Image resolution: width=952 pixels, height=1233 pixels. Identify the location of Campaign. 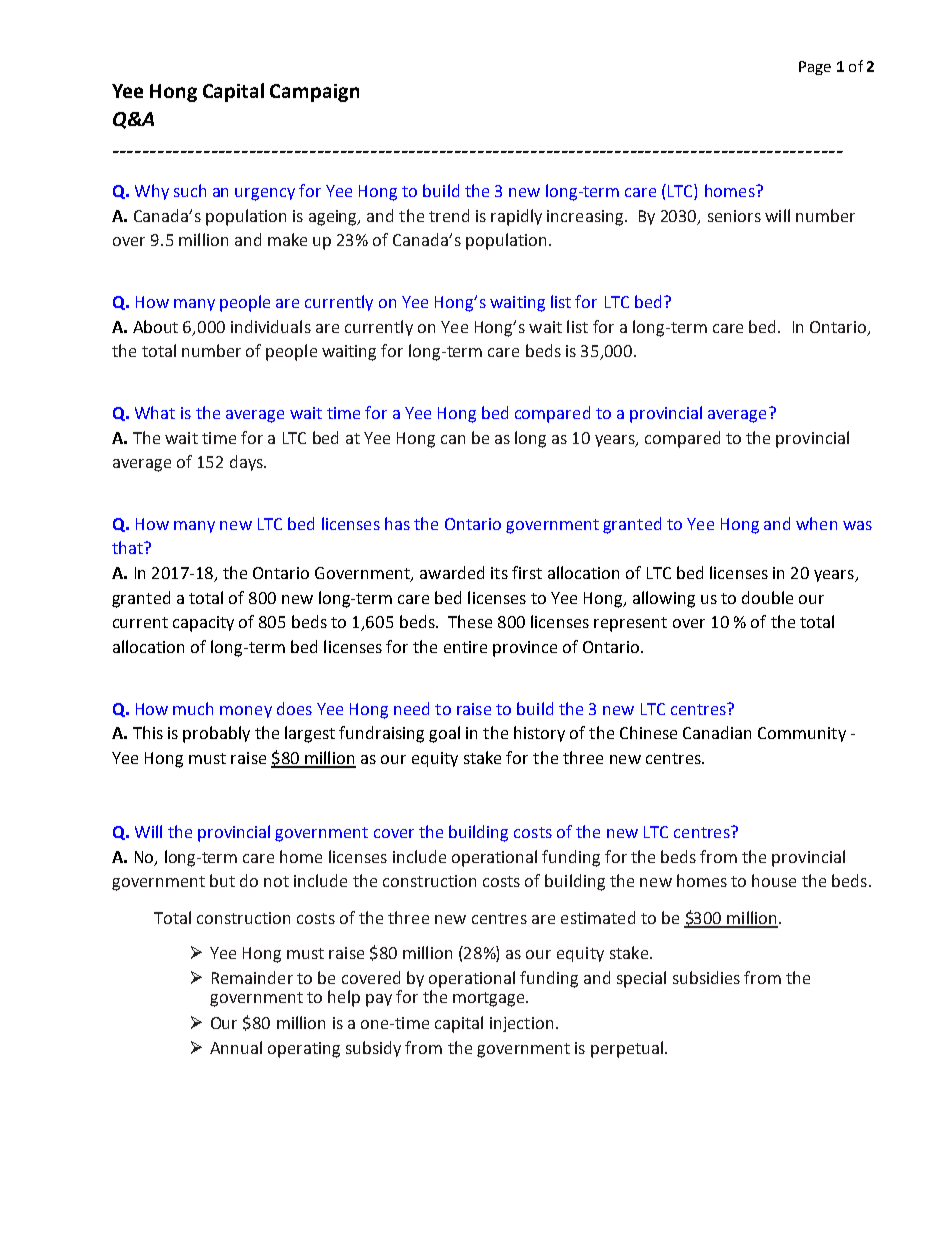
(314, 93).
